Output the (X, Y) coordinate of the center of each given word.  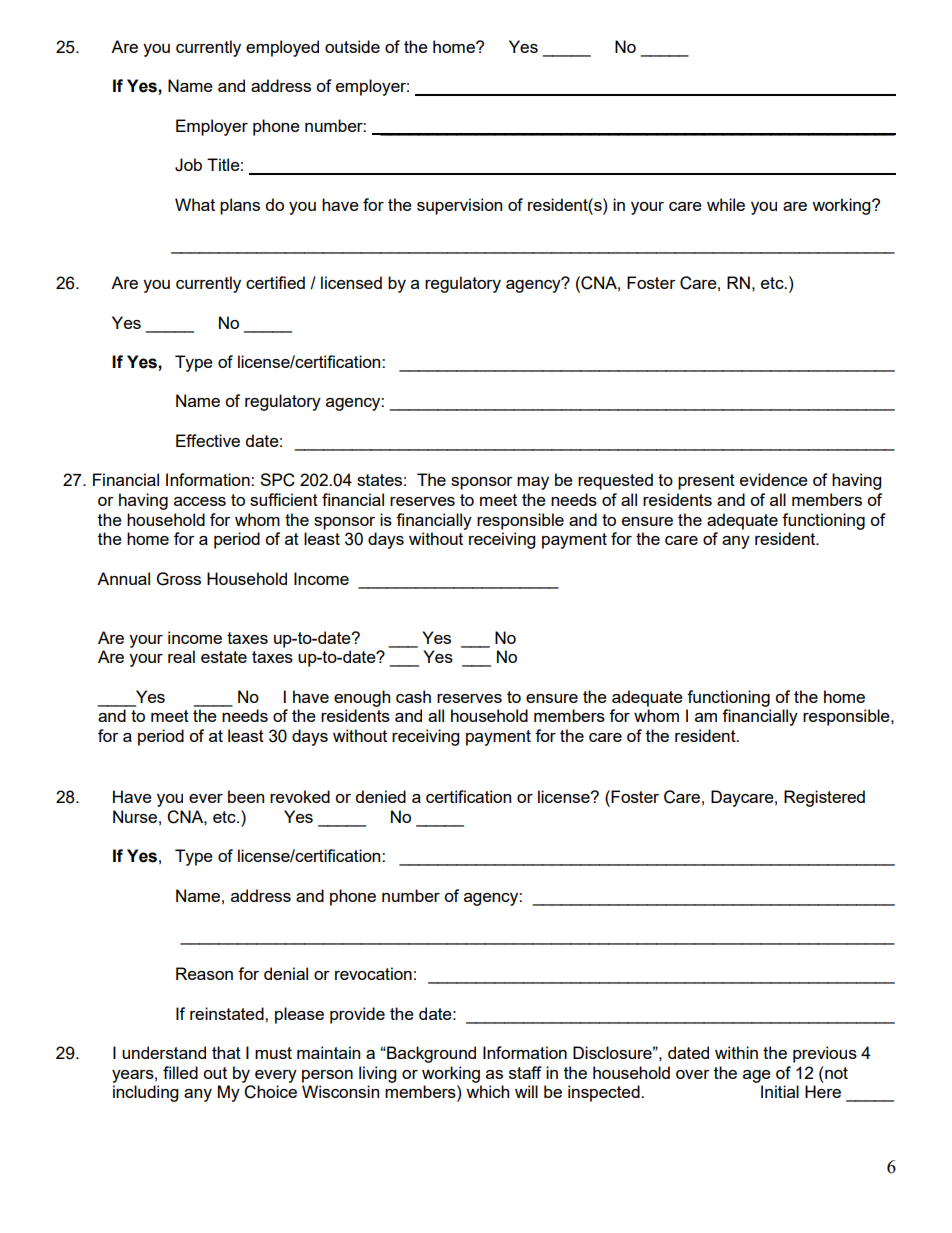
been (246, 796)
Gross (179, 579)
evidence (774, 479)
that (226, 1052)
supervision (459, 206)
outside (352, 46)
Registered (824, 798)
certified (275, 282)
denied (381, 796)
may (533, 483)
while (726, 204)
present (706, 482)
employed (282, 48)
